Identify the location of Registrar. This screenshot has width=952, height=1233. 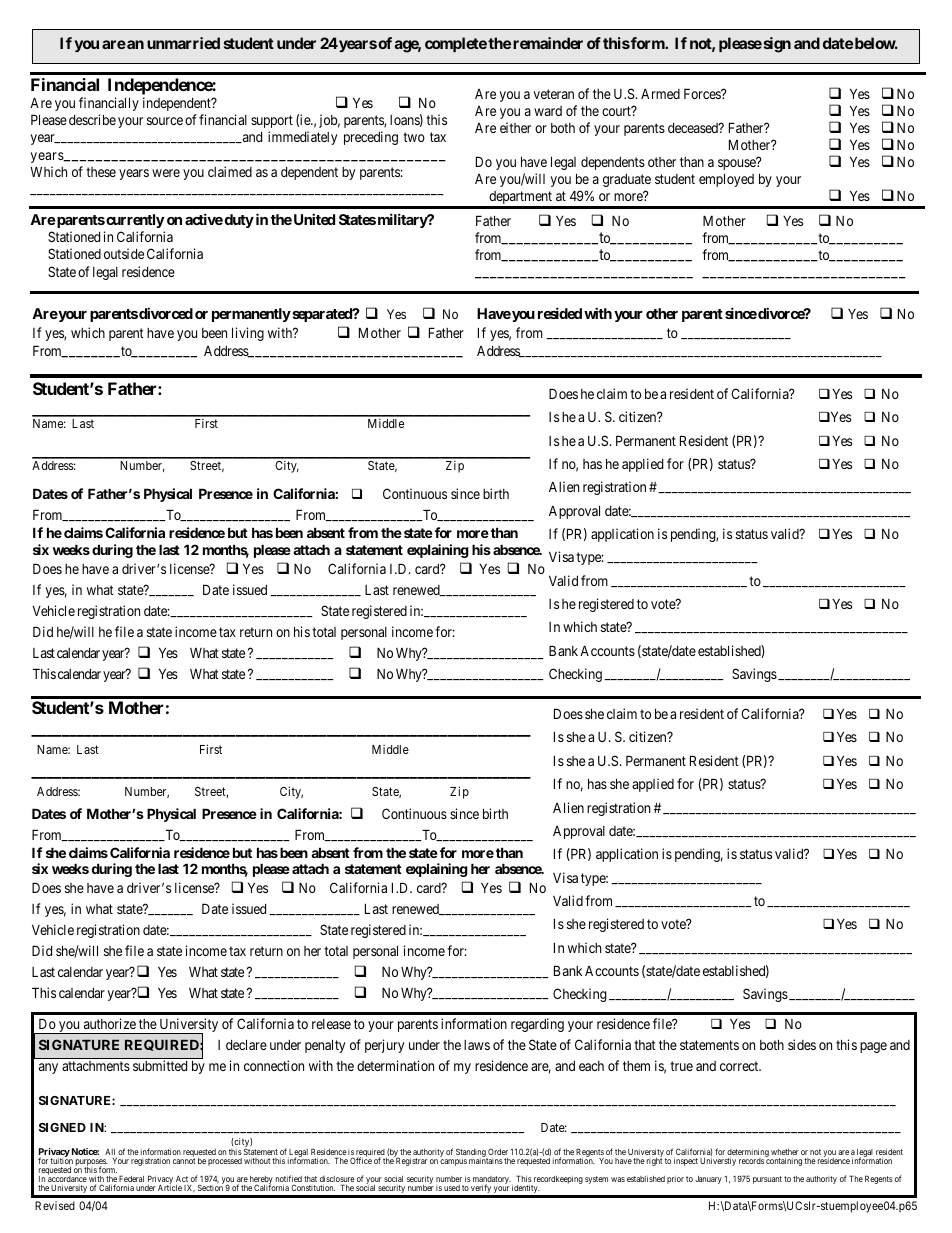
(410, 1161).
